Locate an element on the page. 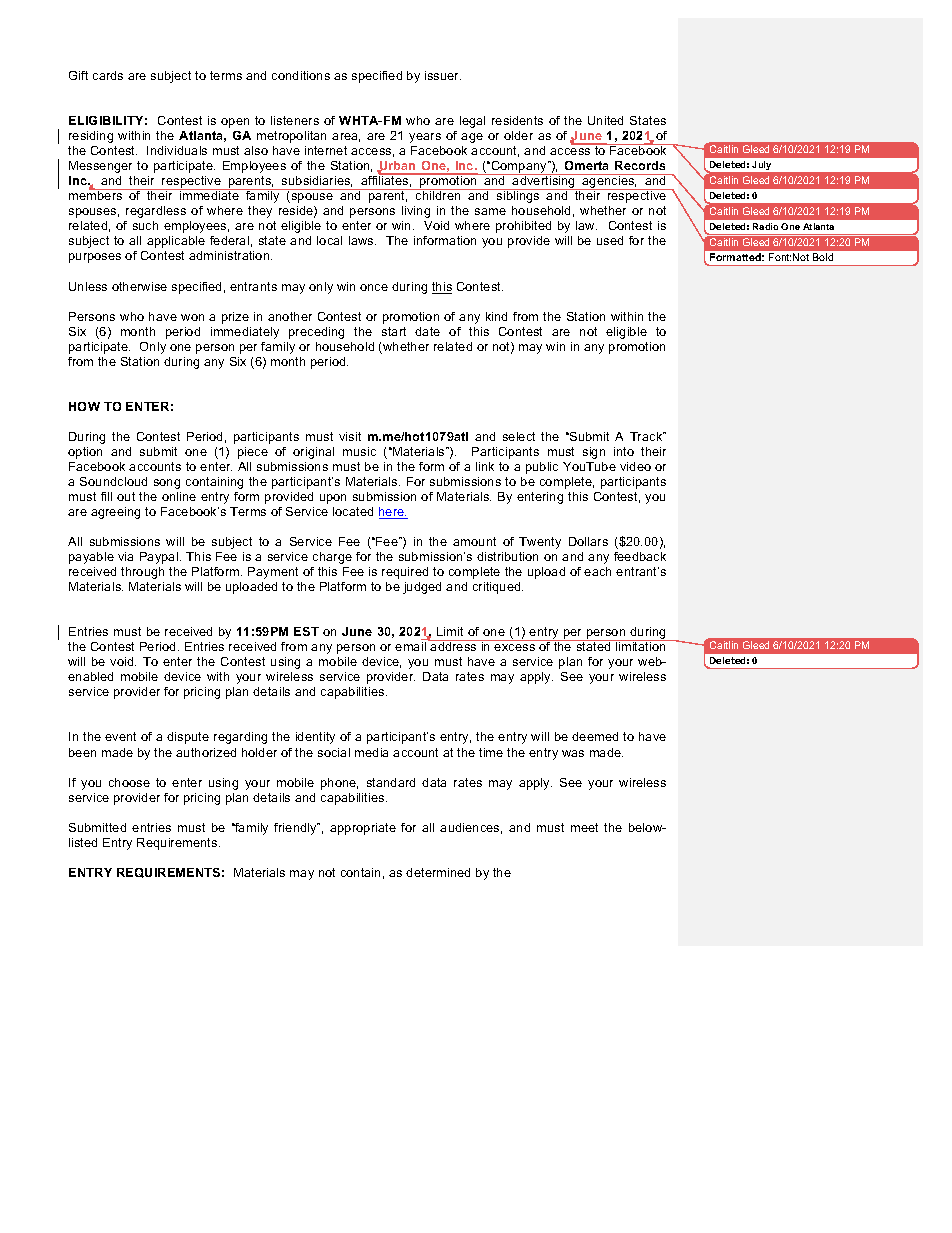  music is located at coordinates (359, 451).
